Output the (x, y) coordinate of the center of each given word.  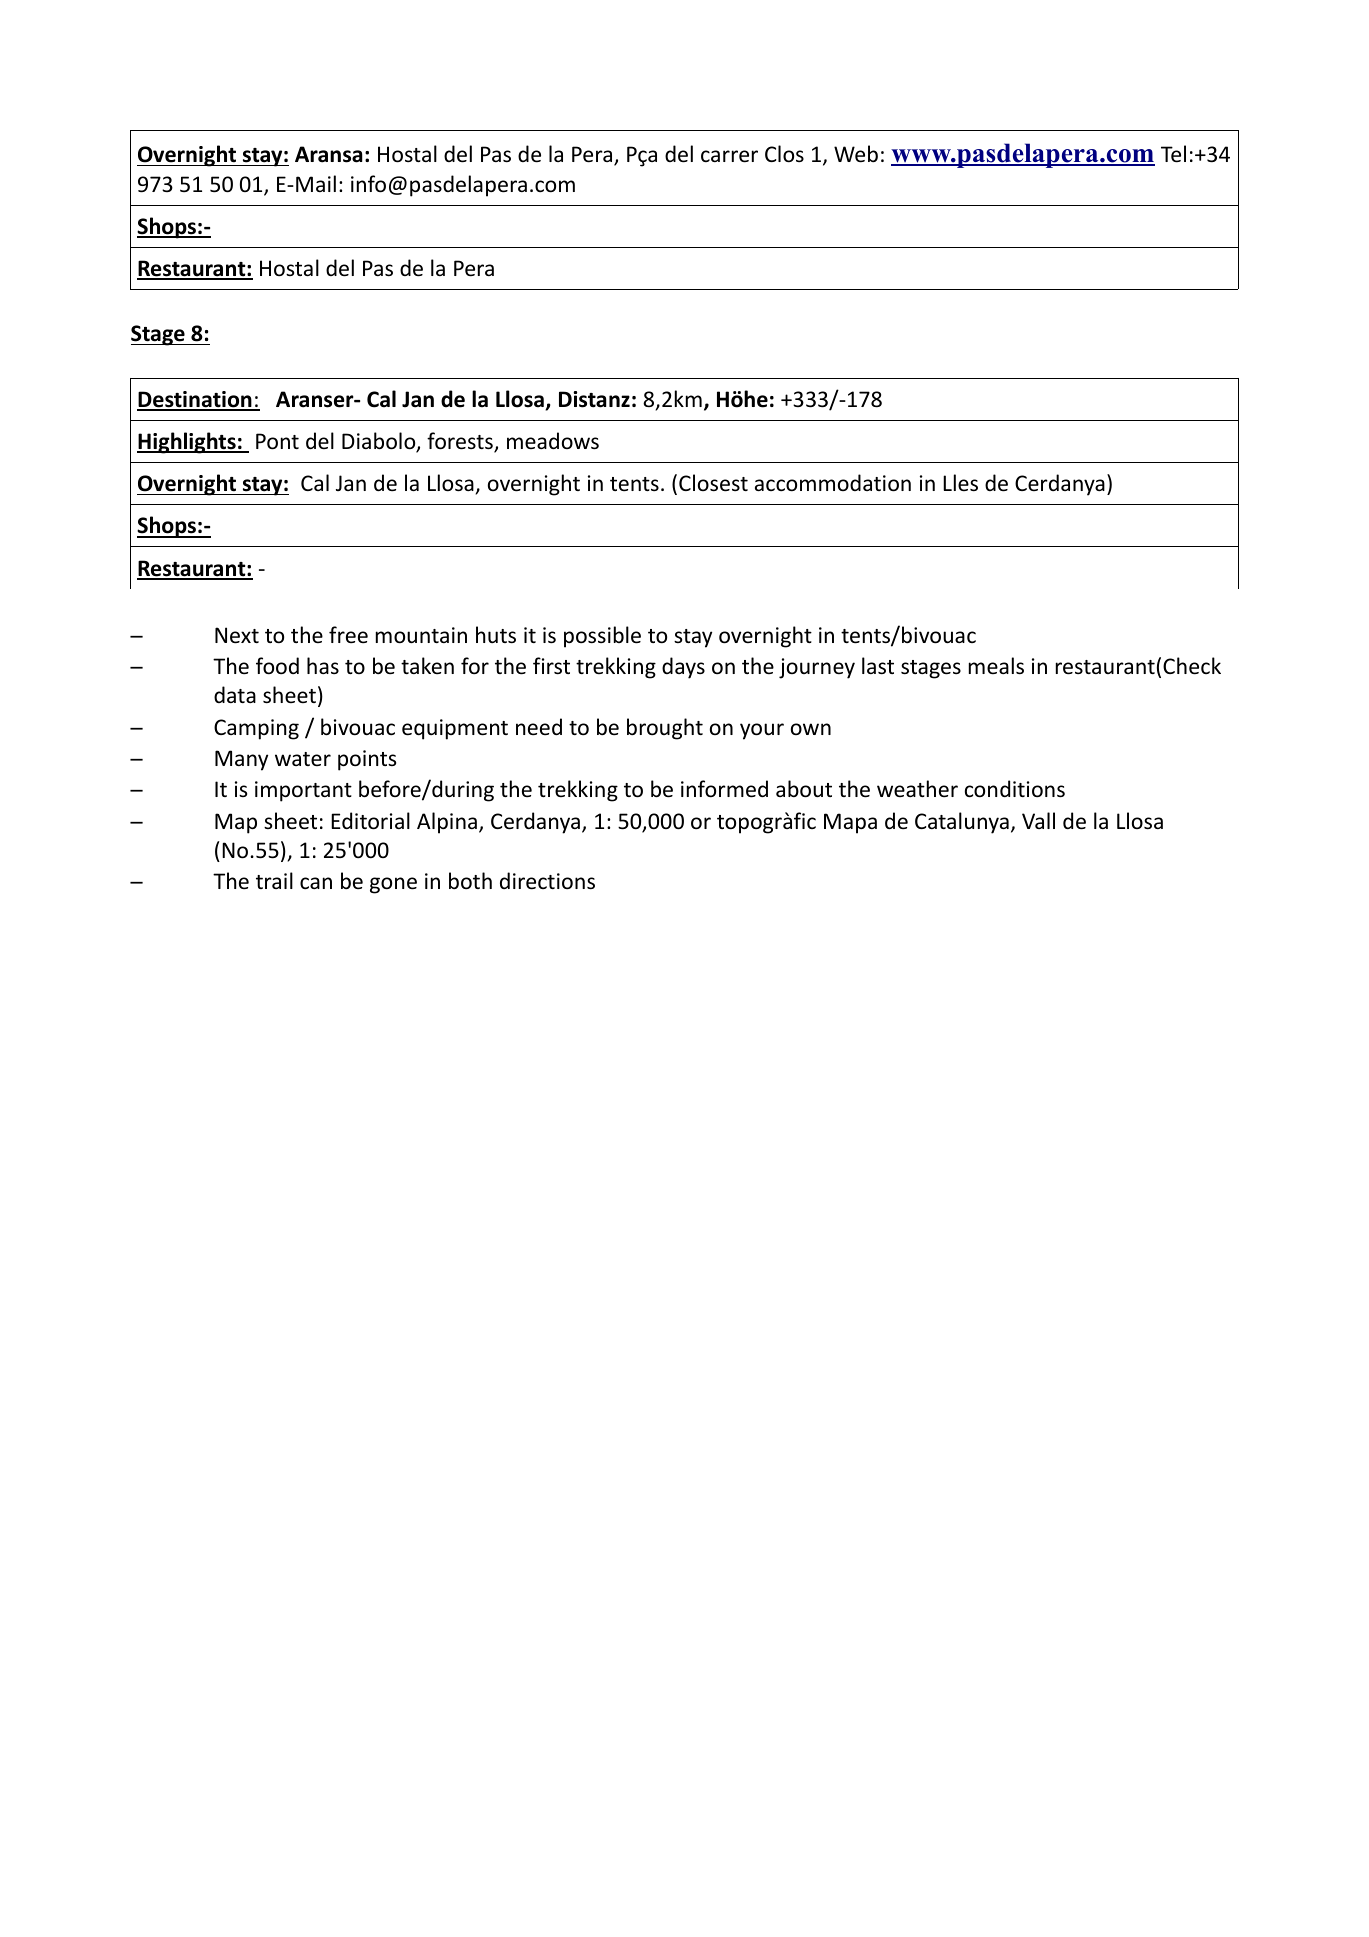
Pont (277, 441)
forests (461, 442)
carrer (729, 156)
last (878, 666)
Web (856, 154)
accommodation (833, 483)
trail (274, 880)
